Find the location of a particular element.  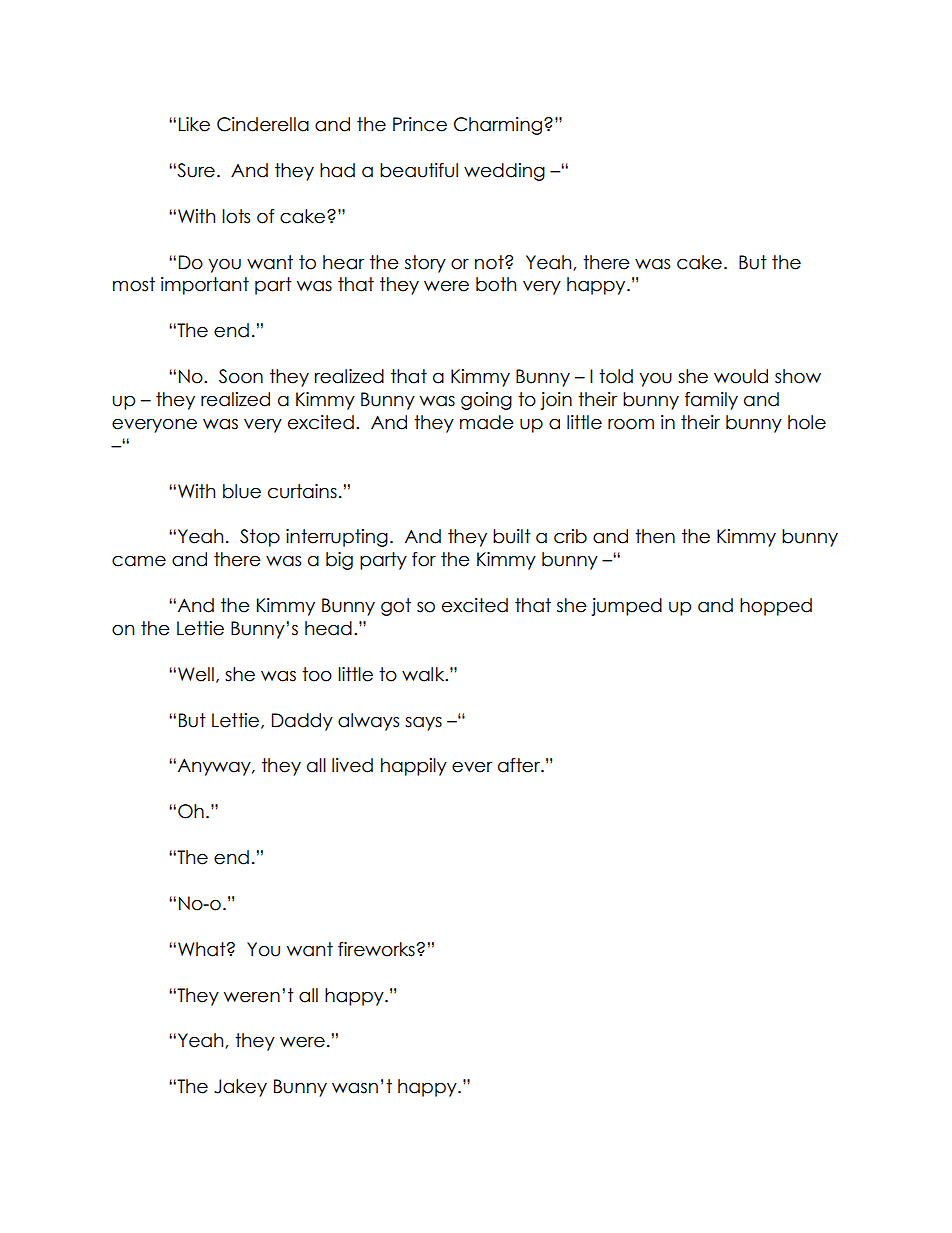

Charming is located at coordinates (498, 126).
